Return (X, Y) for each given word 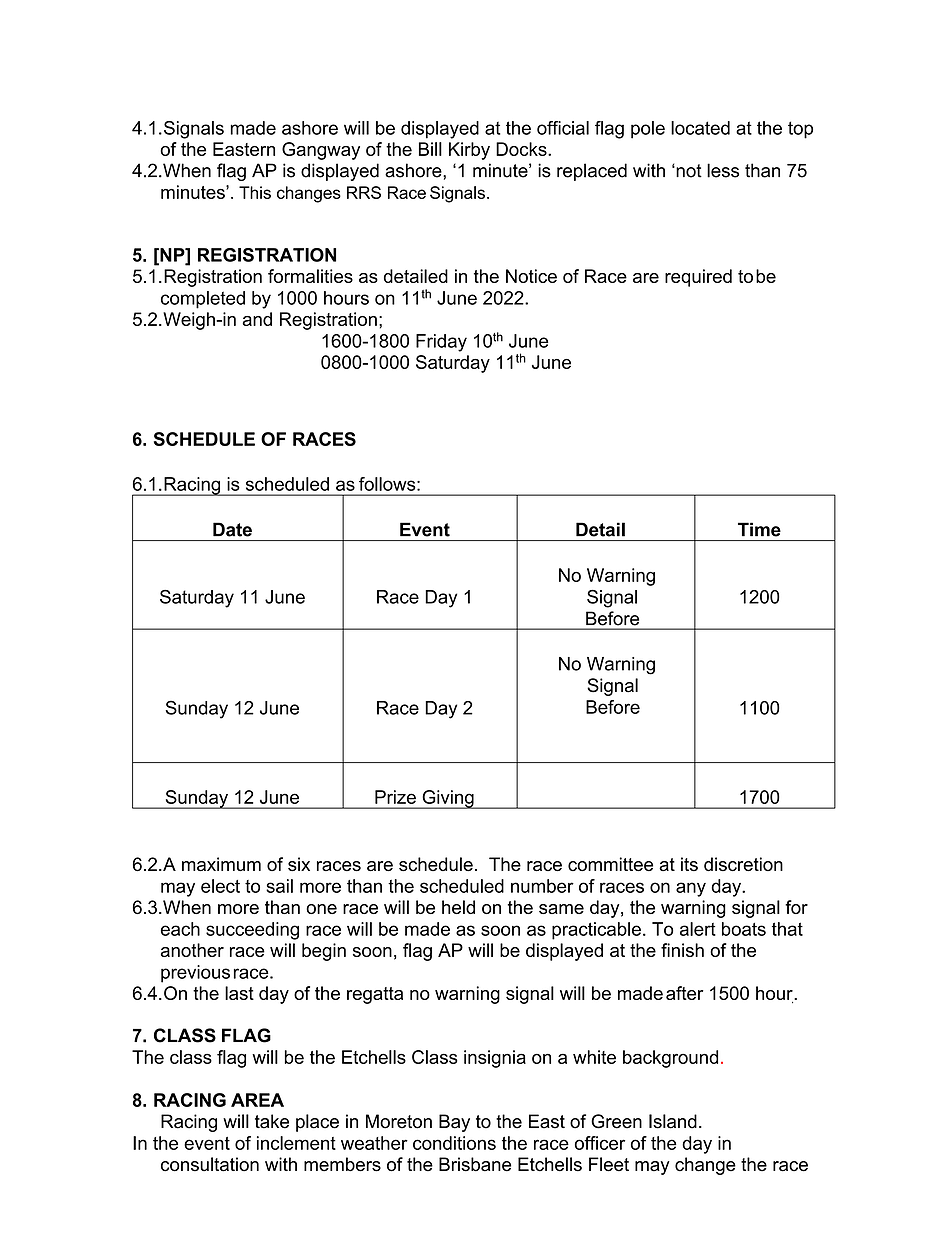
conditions (454, 1143)
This (255, 192)
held (458, 907)
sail (279, 886)
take (272, 1121)
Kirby (469, 151)
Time (759, 529)
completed (203, 300)
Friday (441, 343)
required (698, 278)
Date (232, 529)
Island (673, 1121)
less (723, 170)
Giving (448, 799)
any (691, 889)
